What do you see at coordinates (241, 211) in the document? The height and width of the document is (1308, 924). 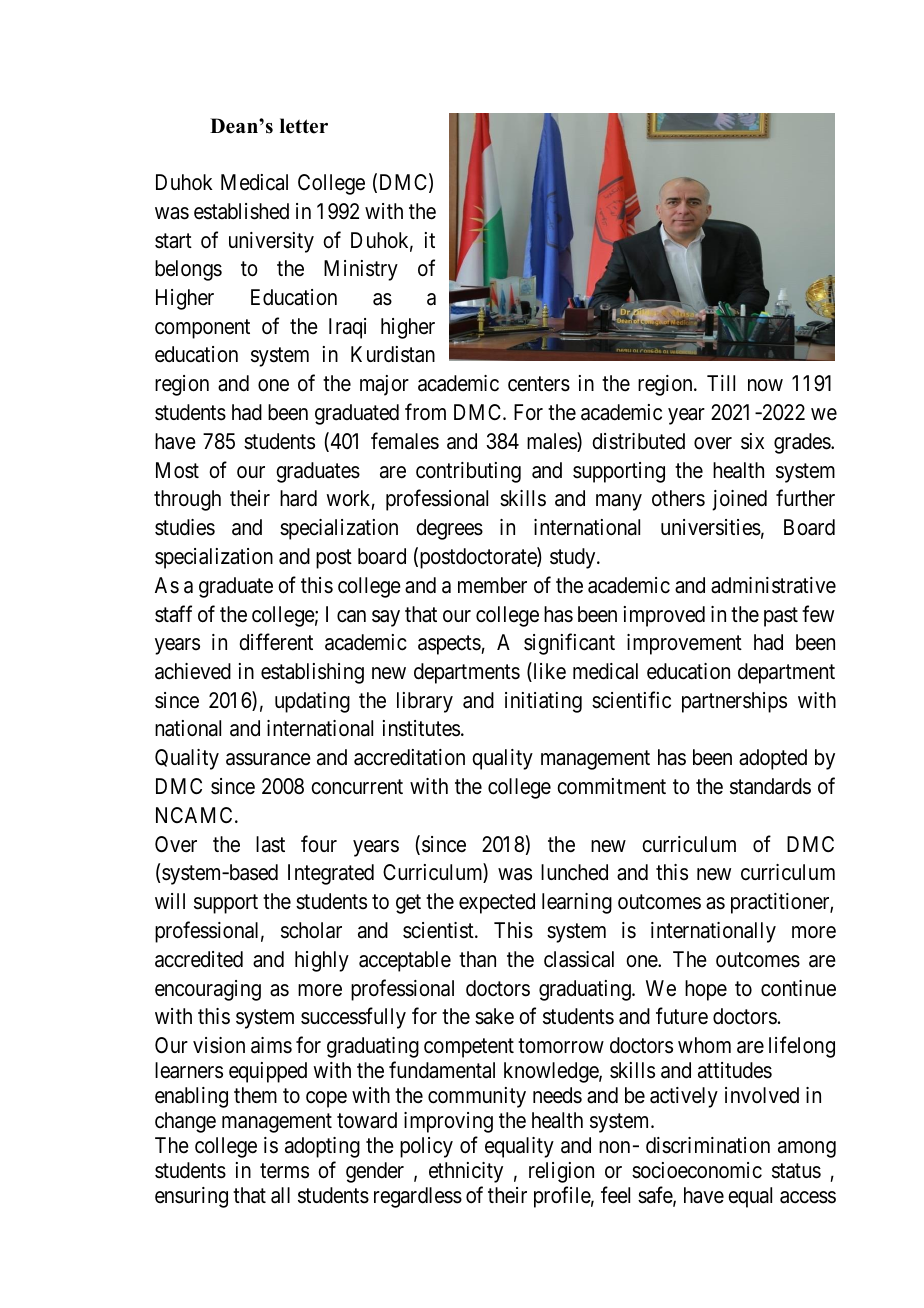 I see `established` at bounding box center [241, 211].
